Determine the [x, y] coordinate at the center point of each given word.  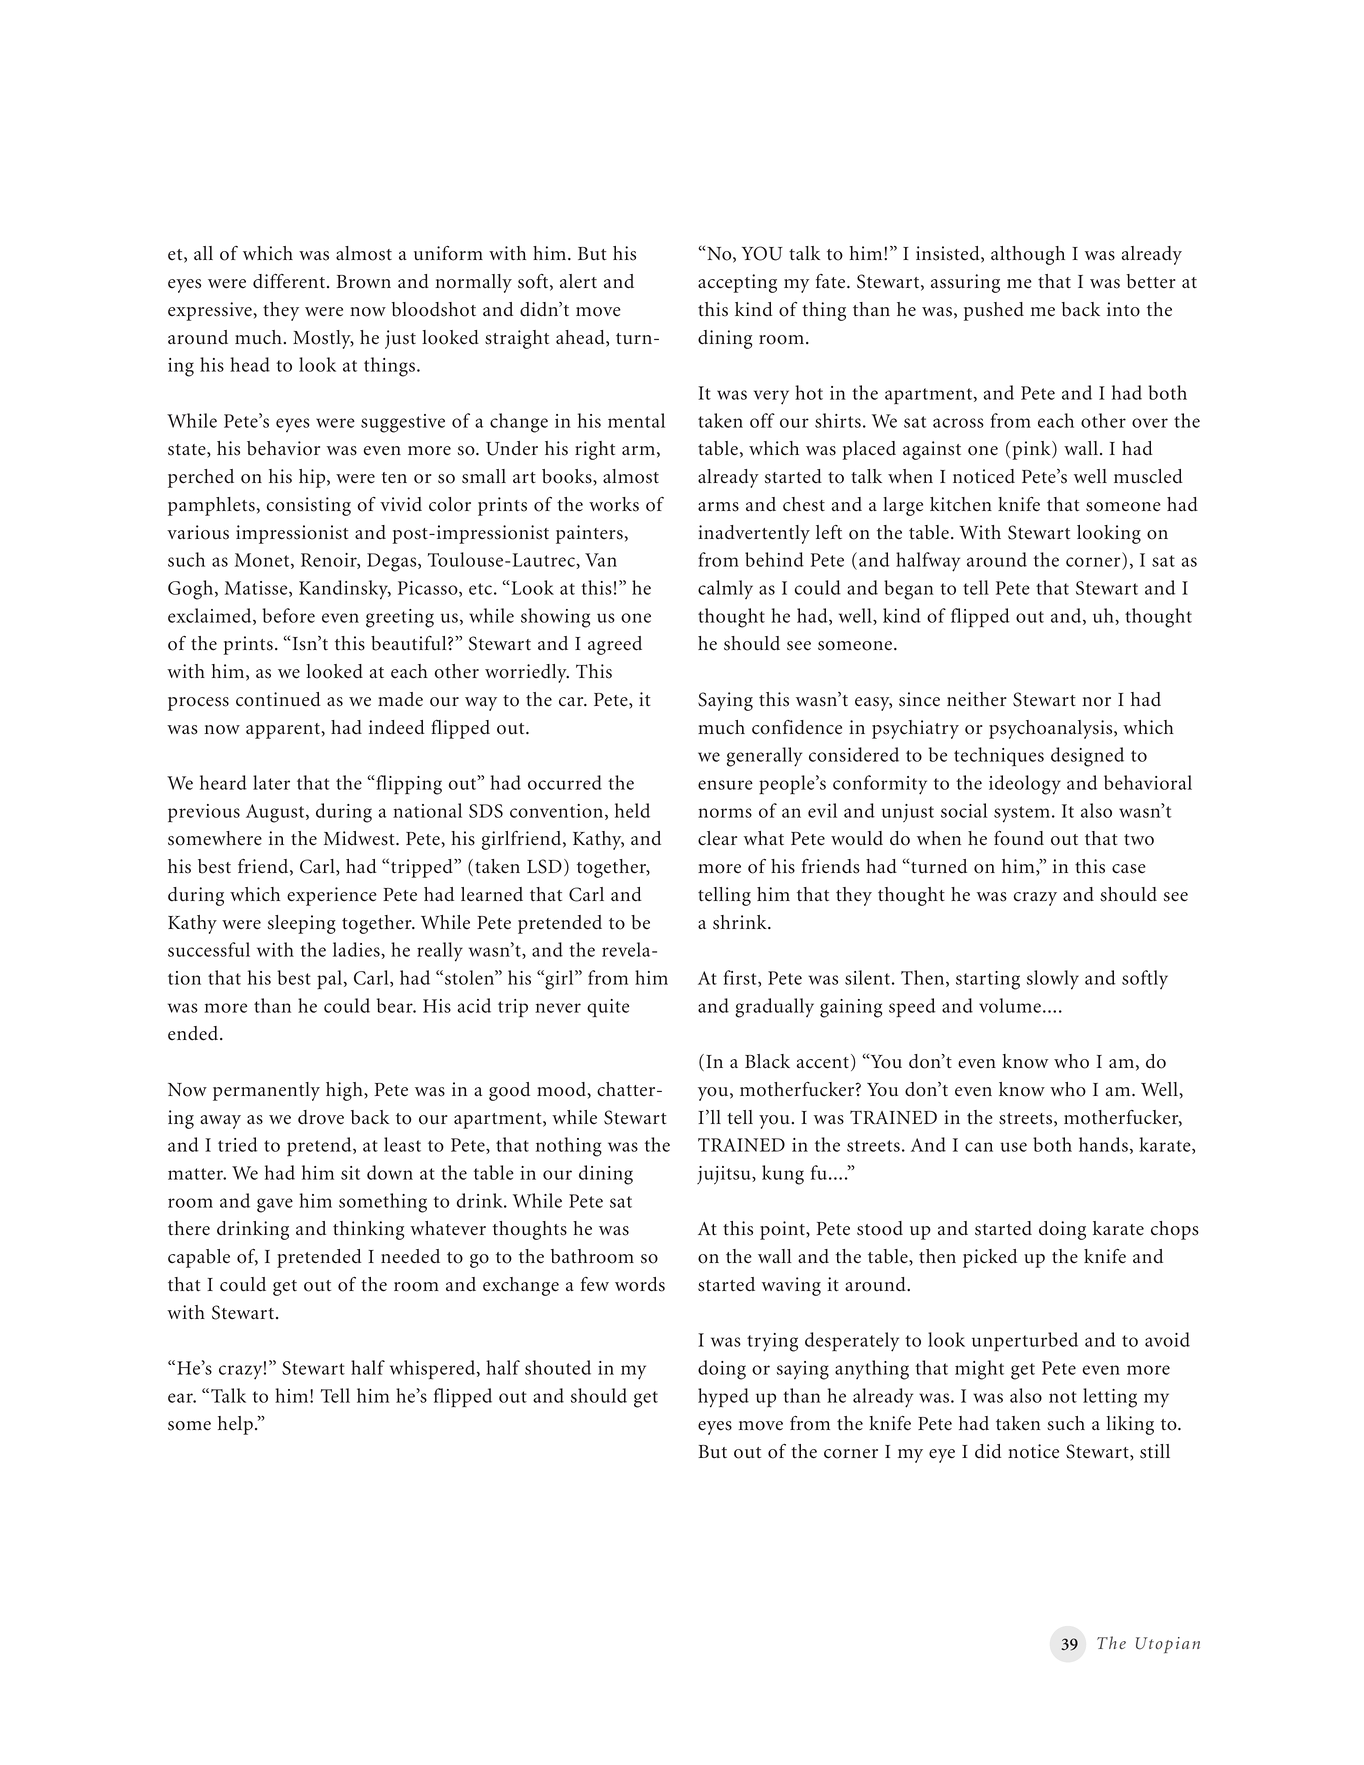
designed [1087, 757]
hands [1103, 1144]
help [235, 1425]
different [290, 281]
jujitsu [725, 1175]
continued [278, 699]
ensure [725, 785]
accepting [737, 283]
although [1028, 255]
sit [350, 1173]
